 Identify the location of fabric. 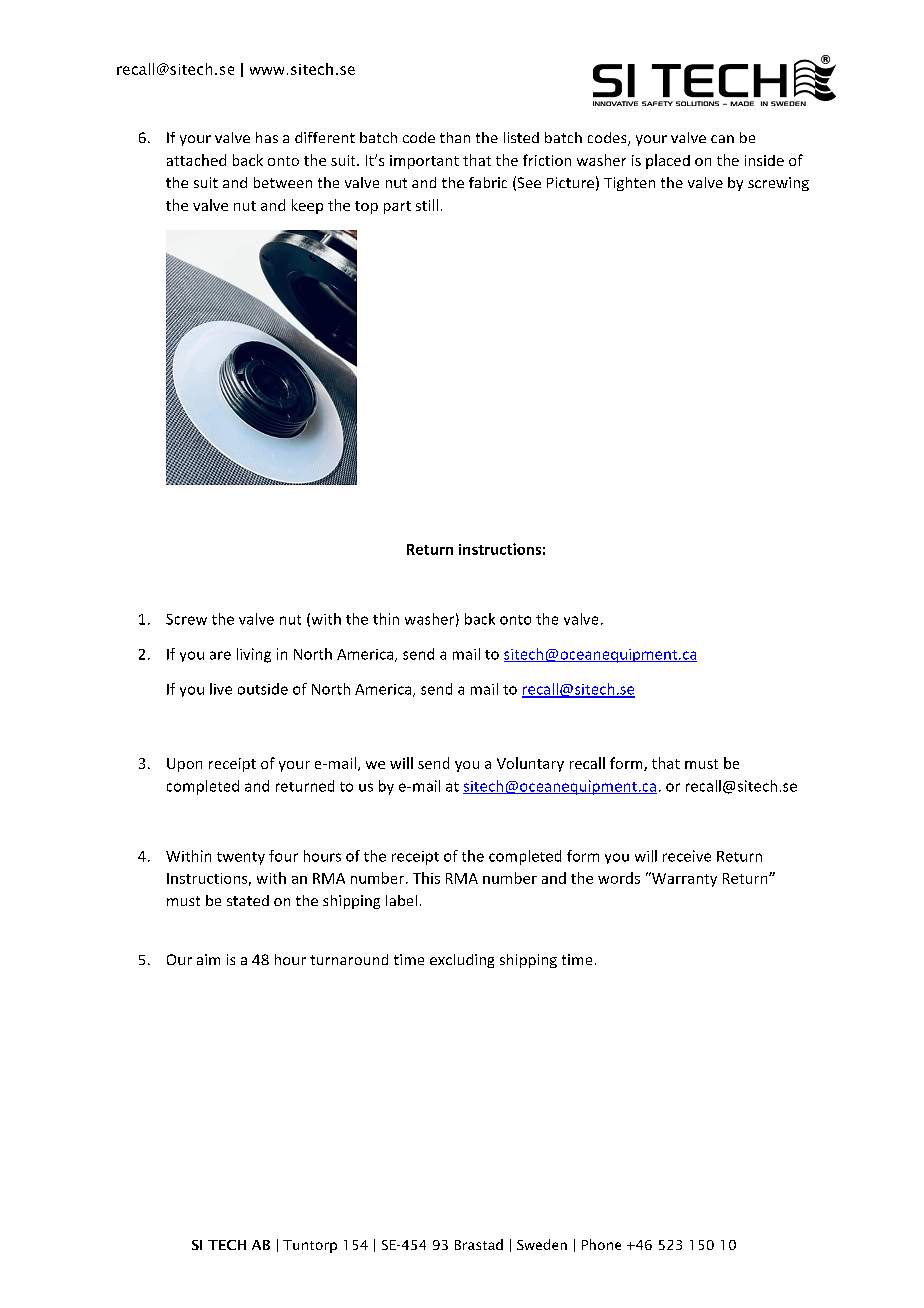
(488, 182).
